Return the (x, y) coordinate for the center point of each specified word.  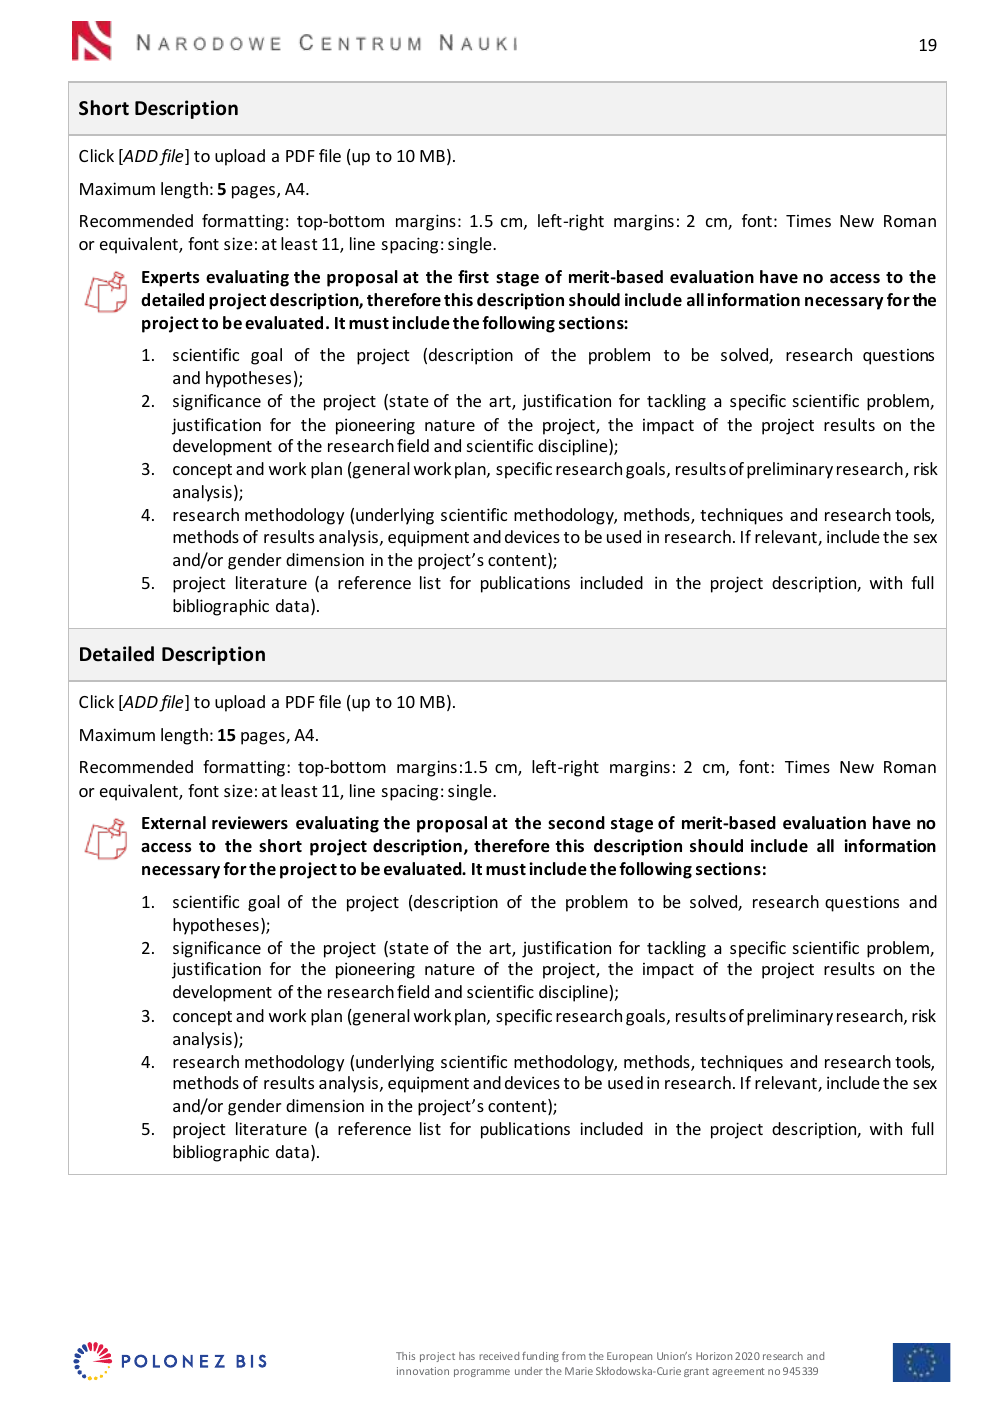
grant (696, 1372)
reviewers (250, 823)
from (574, 1356)
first (473, 276)
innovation (423, 1371)
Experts (171, 279)
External (174, 823)
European (629, 1357)
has (467, 1356)
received (499, 1356)
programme (482, 1373)
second (576, 823)
